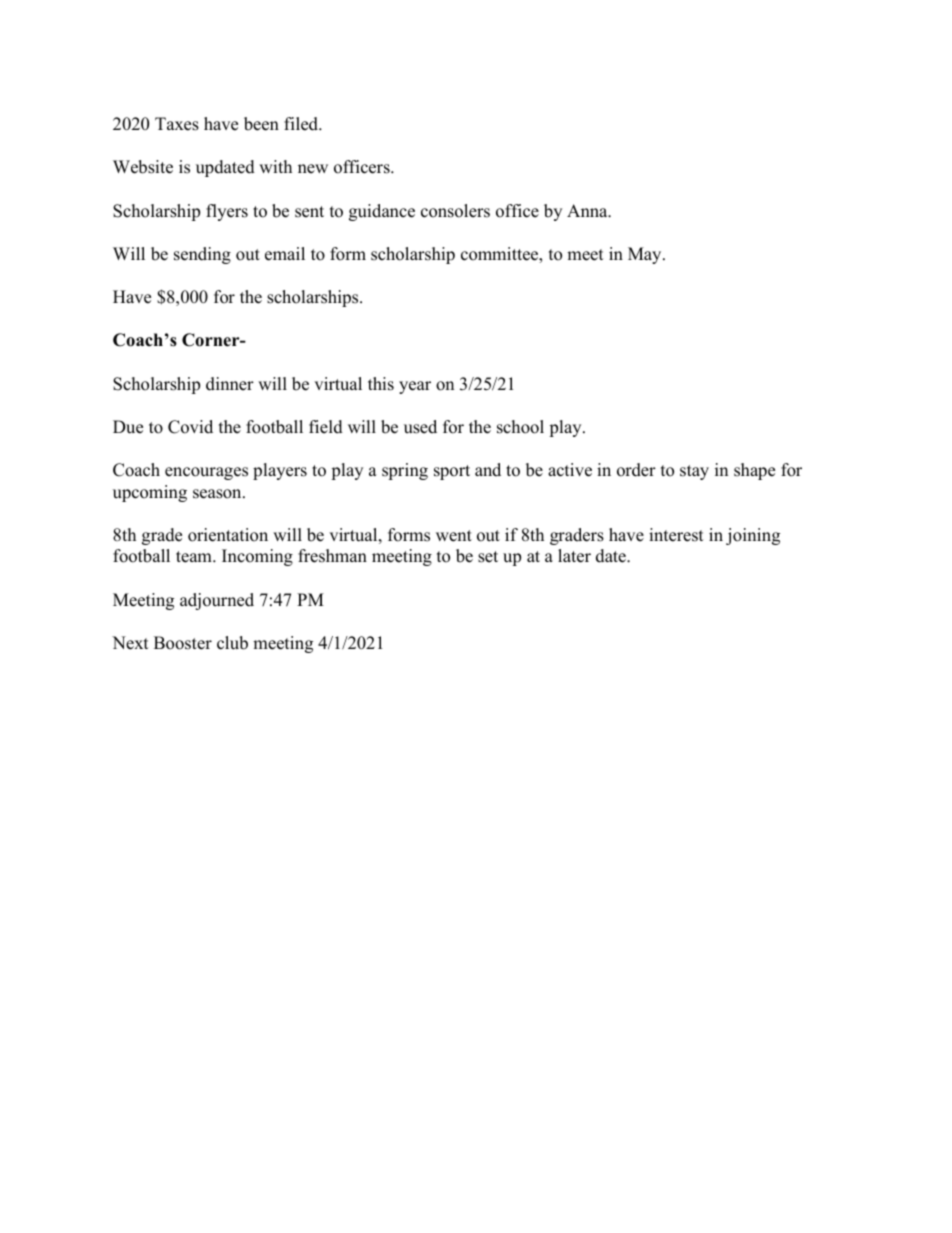  Describe the element at coordinates (415, 387) in the screenshot. I see `year` at that location.
